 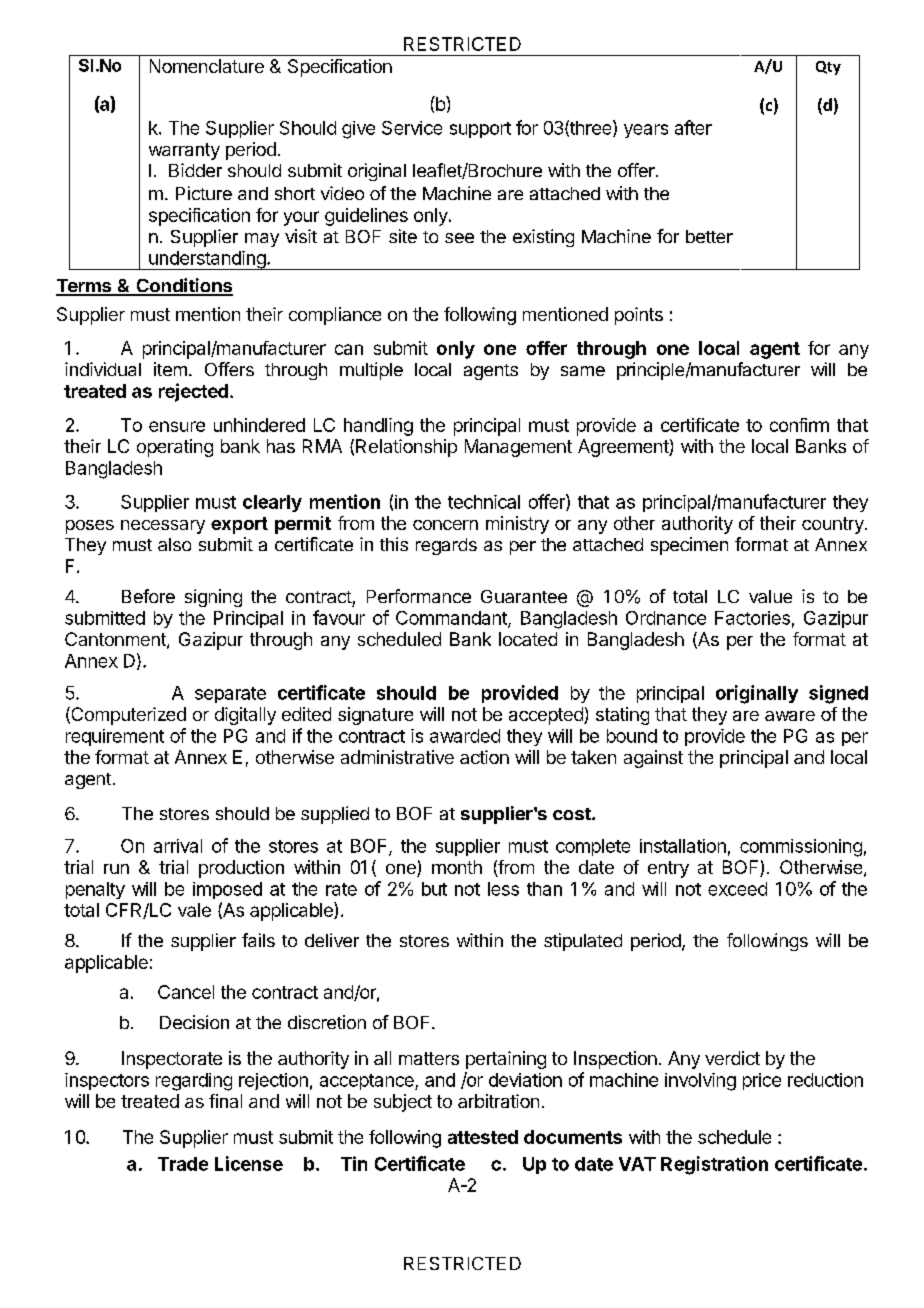 What do you see at coordinates (207, 66) in the page?
I see `Nomenclature` at bounding box center [207, 66].
